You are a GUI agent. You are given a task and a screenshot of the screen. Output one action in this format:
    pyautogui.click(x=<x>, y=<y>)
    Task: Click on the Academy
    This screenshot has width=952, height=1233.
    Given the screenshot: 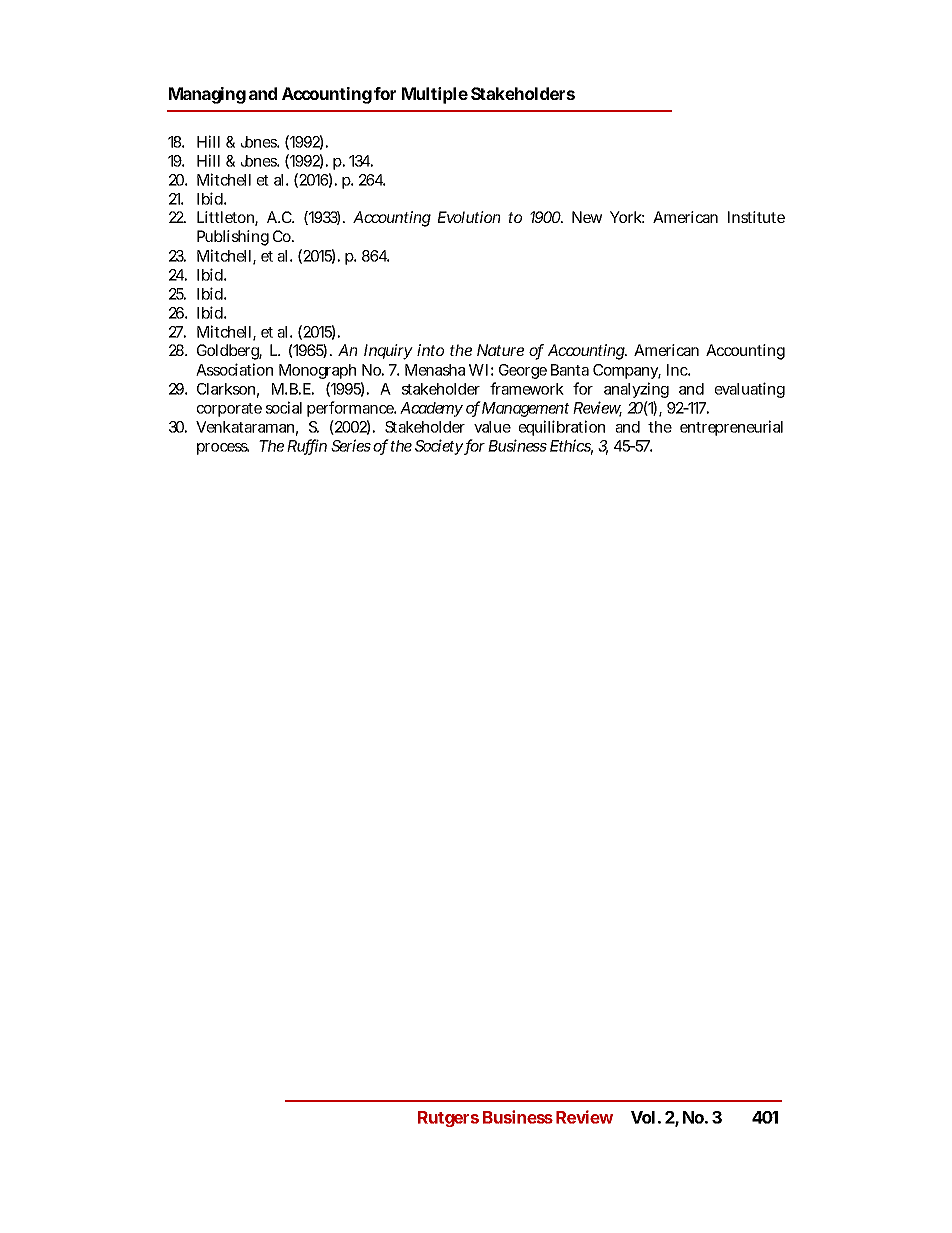 What is the action you would take?
    pyautogui.click(x=431, y=409)
